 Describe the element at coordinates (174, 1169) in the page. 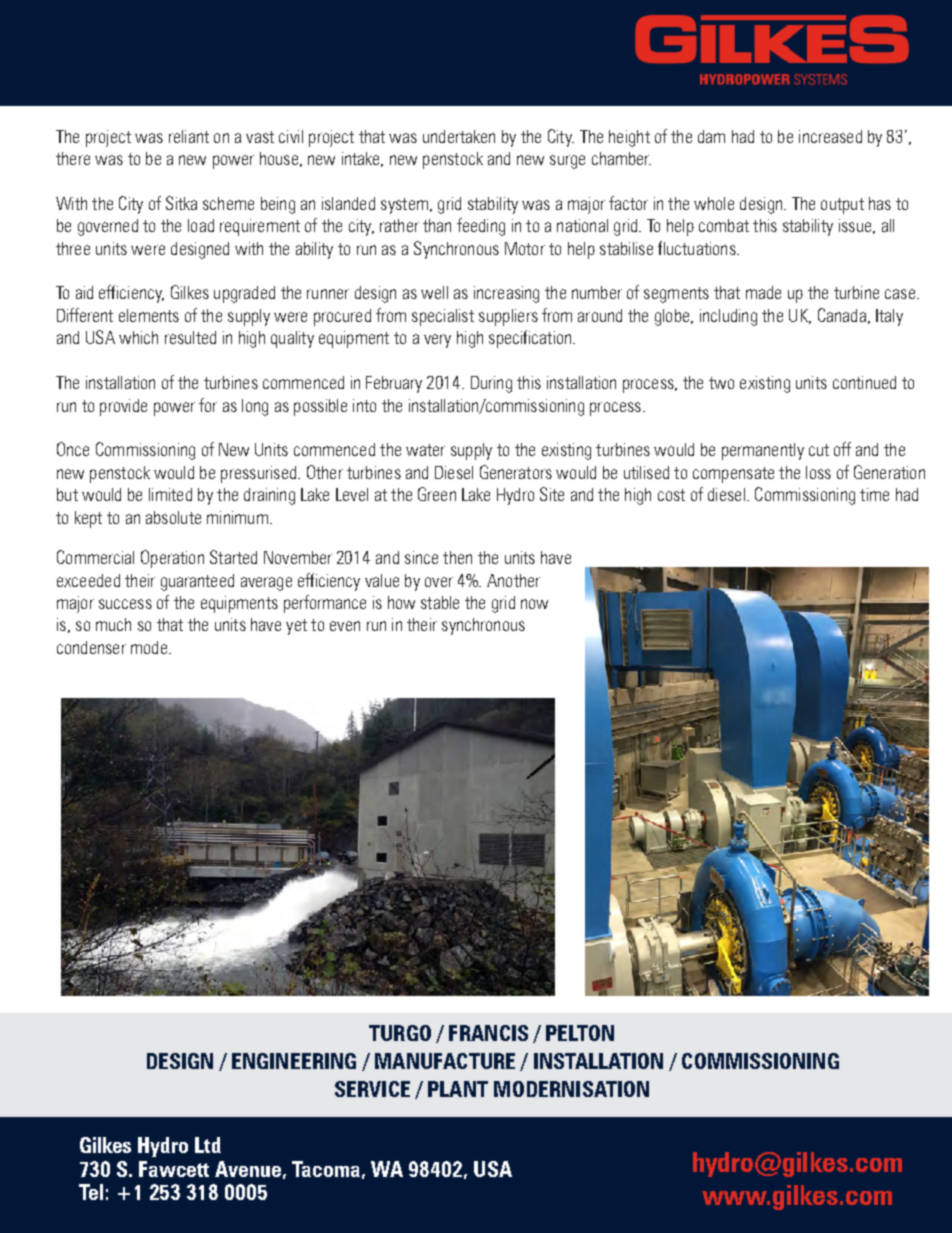

I see `Fawcett` at that location.
